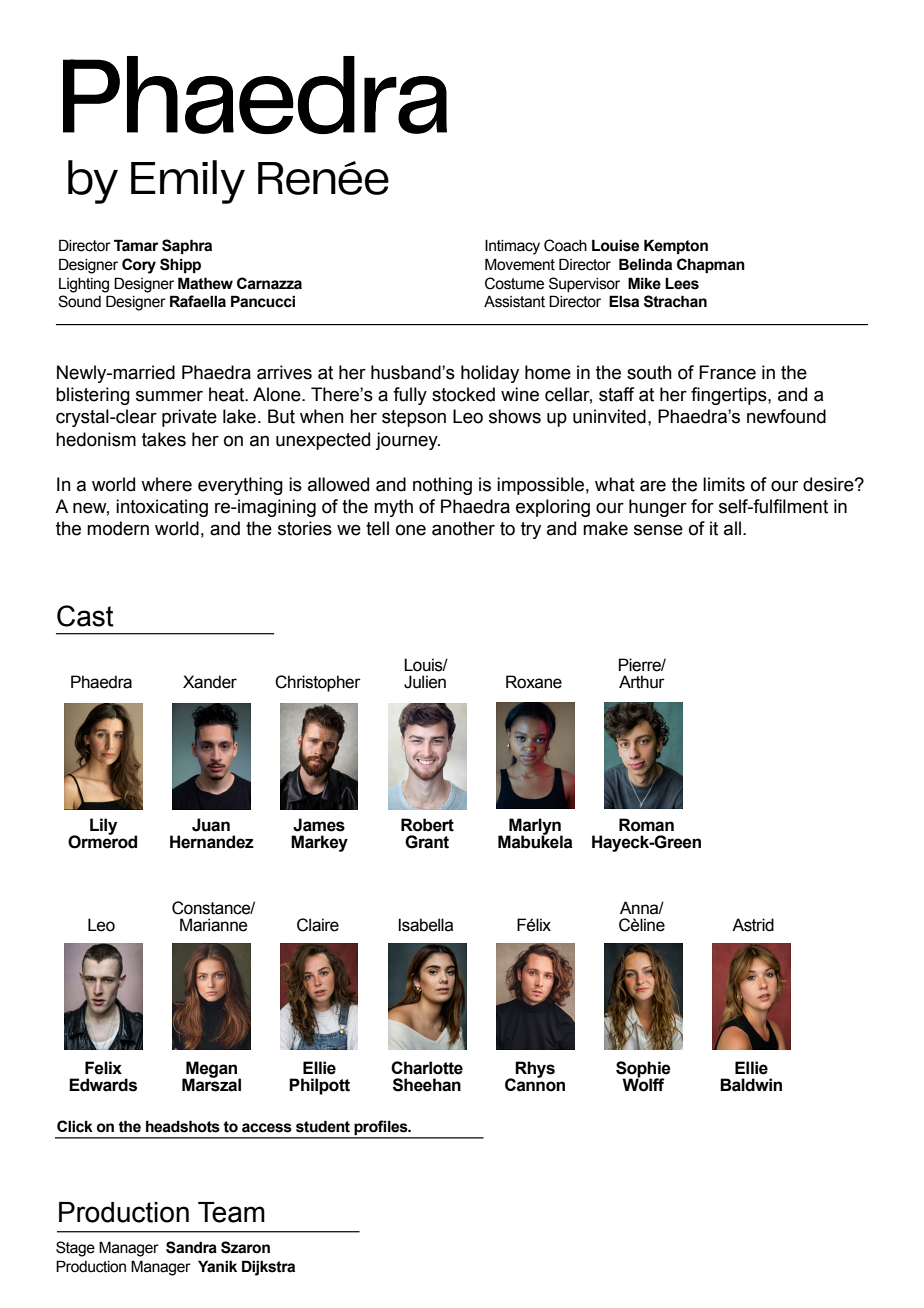 The width and height of the page is (924, 1308). Describe the element at coordinates (711, 265) in the page. I see `Chapman` at that location.
